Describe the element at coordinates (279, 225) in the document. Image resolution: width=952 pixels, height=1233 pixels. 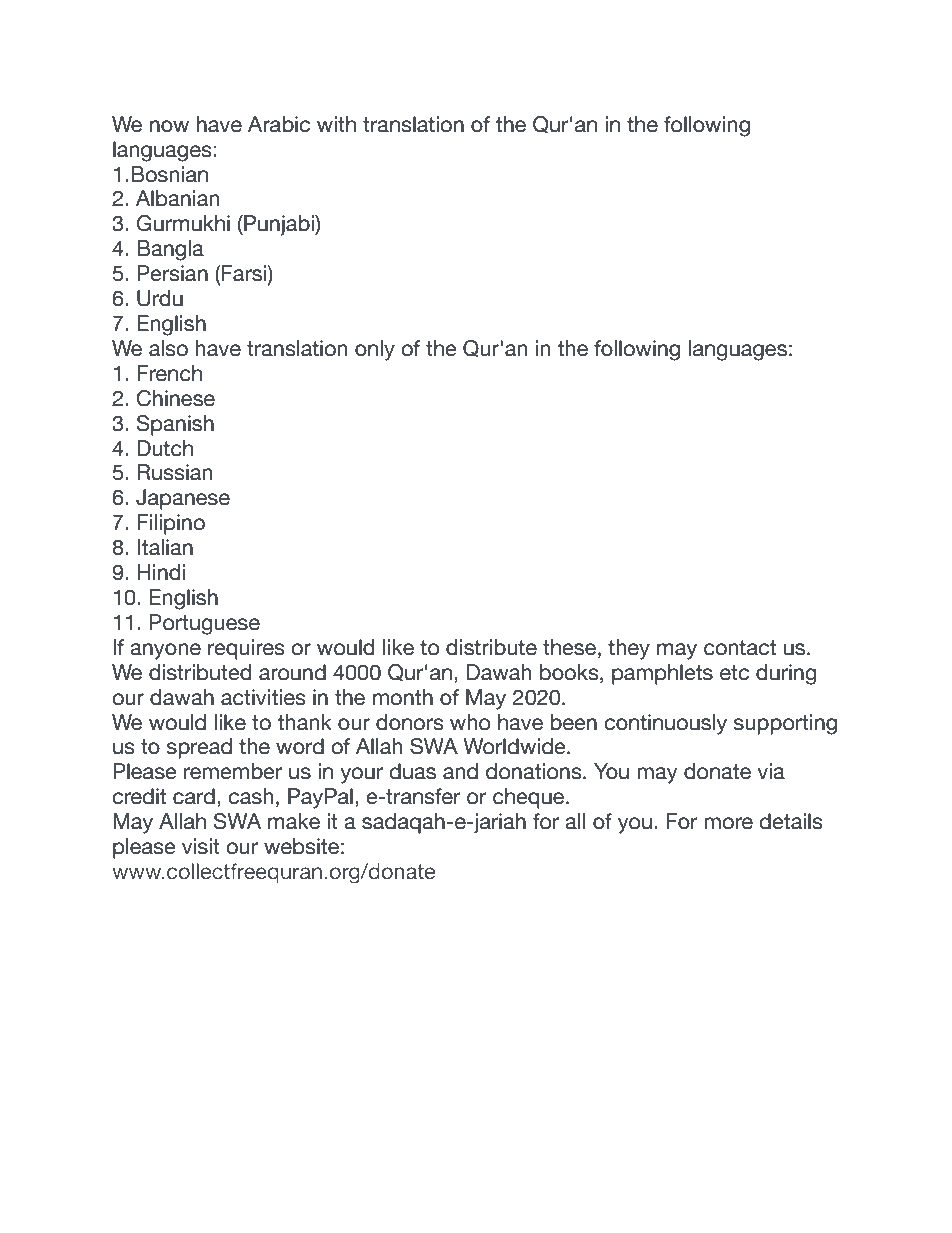
I see `Punjabi` at that location.
